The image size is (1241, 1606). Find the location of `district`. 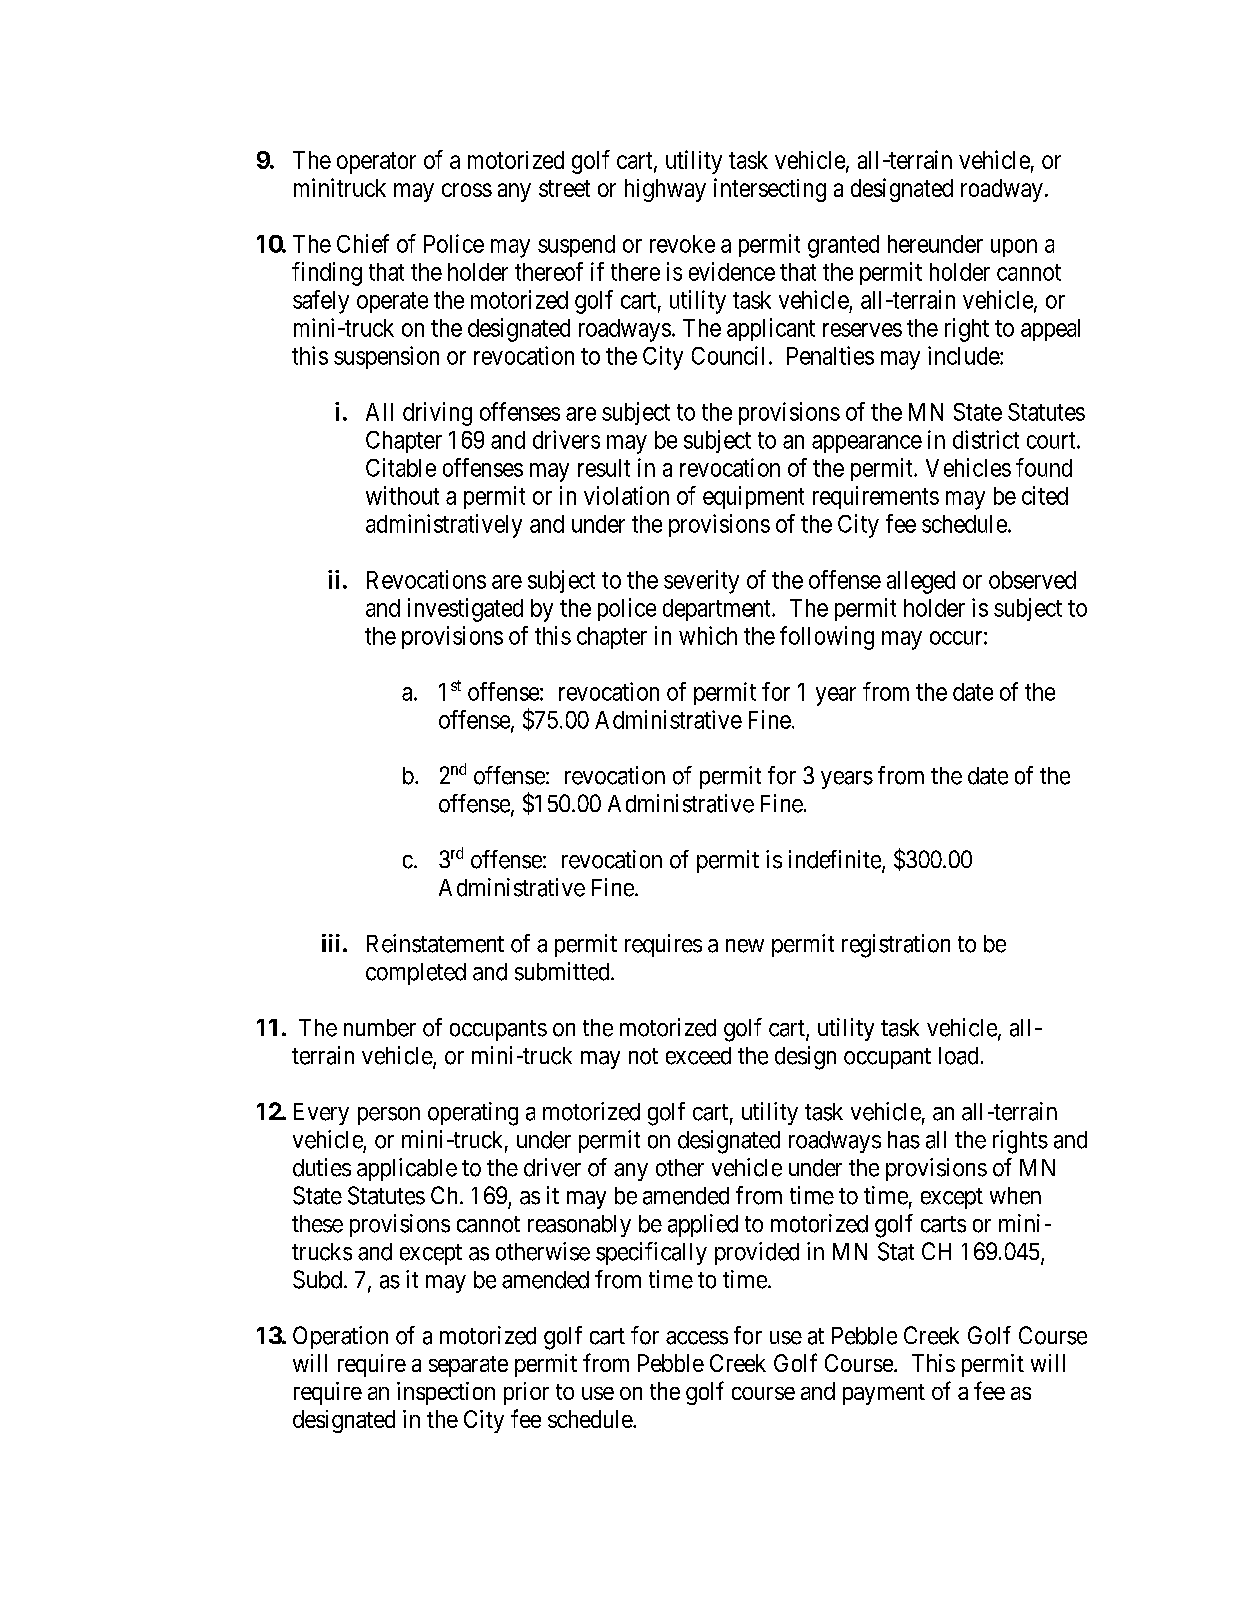

district is located at coordinates (986, 439).
